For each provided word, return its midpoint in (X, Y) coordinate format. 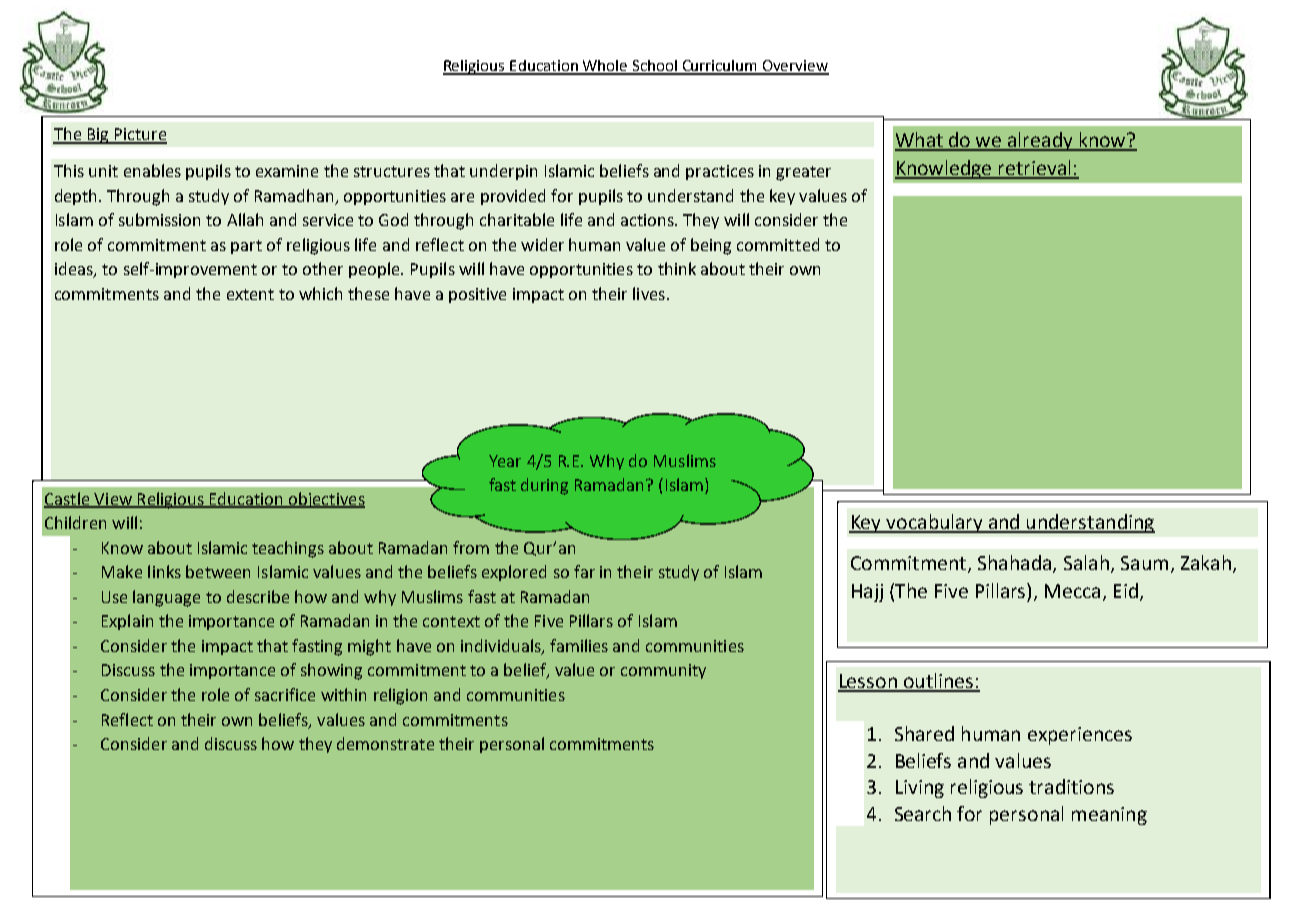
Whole (605, 67)
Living (920, 789)
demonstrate (385, 743)
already (1040, 141)
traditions (1071, 786)
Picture (140, 135)
